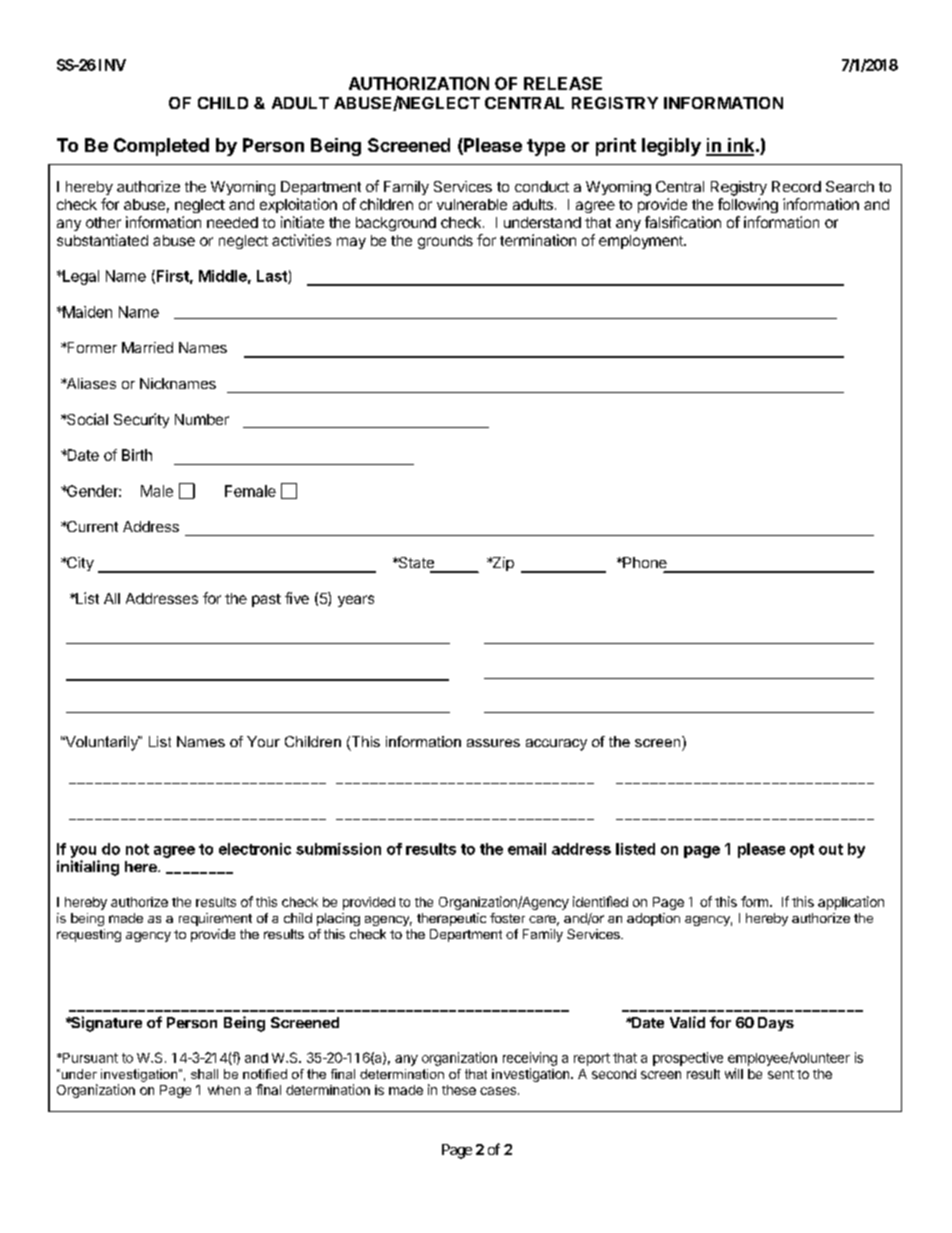 This page has height=1233, width=952. I want to click on State, so click(415, 562).
